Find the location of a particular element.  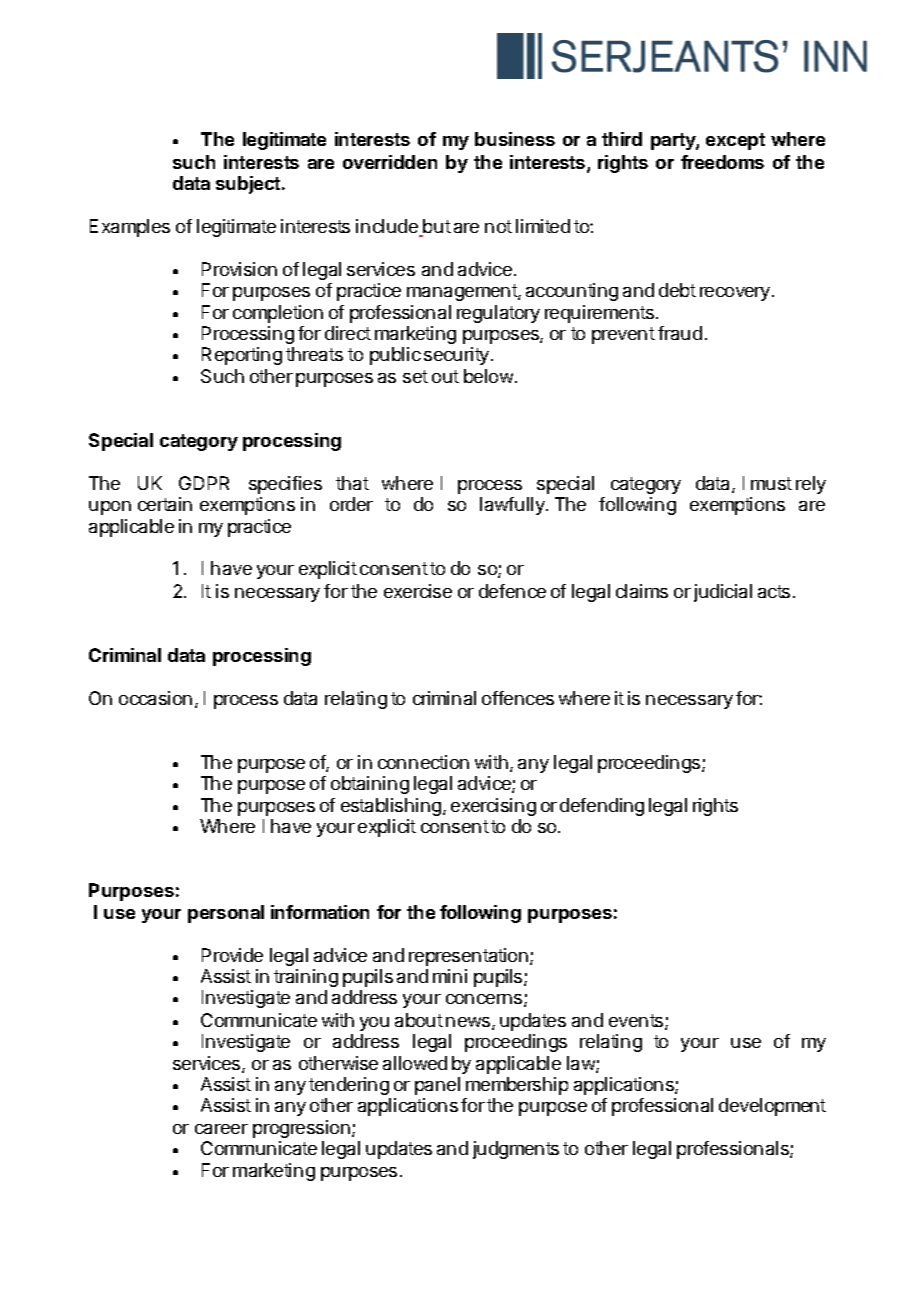

fraud is located at coordinates (680, 333).
